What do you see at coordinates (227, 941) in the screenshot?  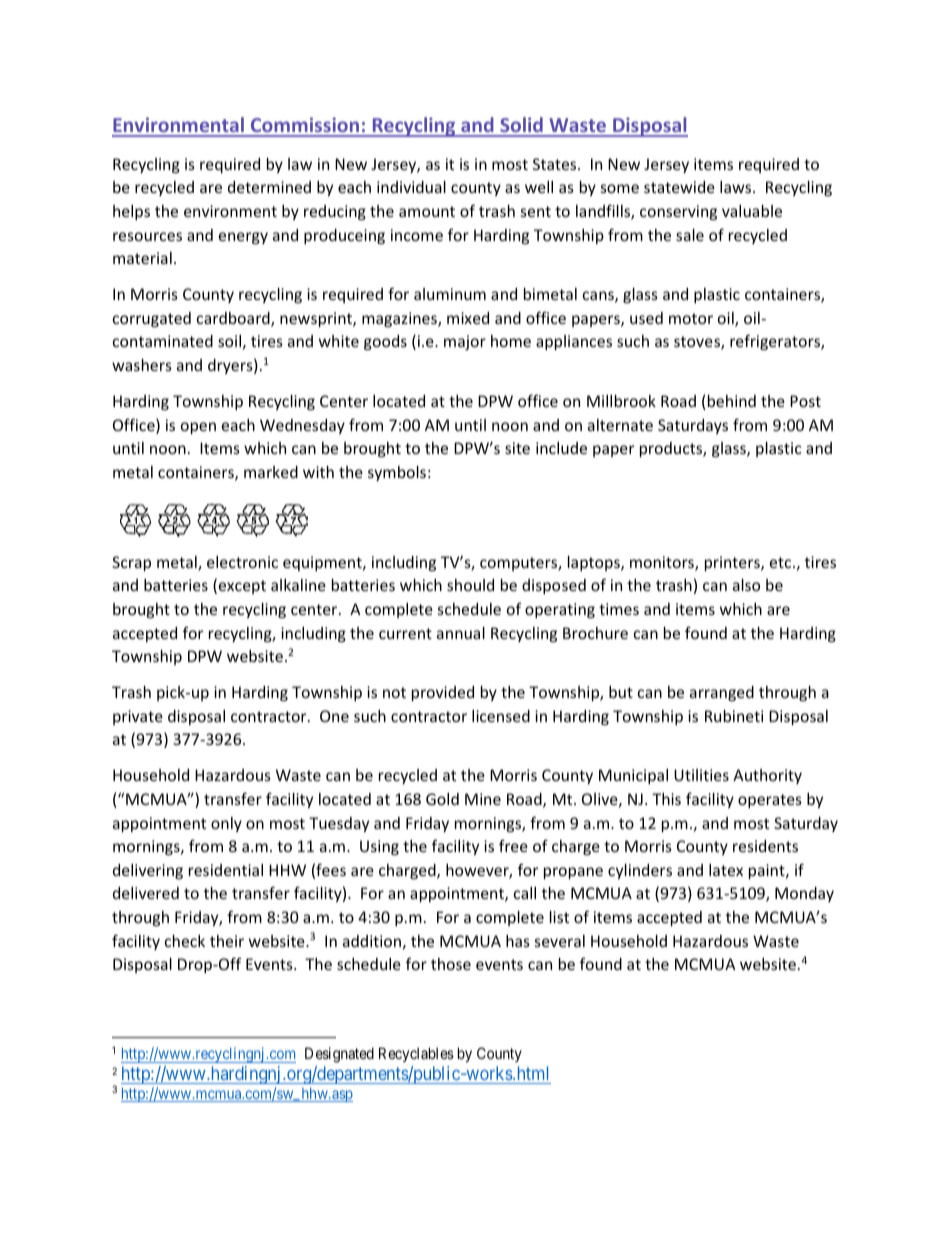 I see `their` at bounding box center [227, 941].
